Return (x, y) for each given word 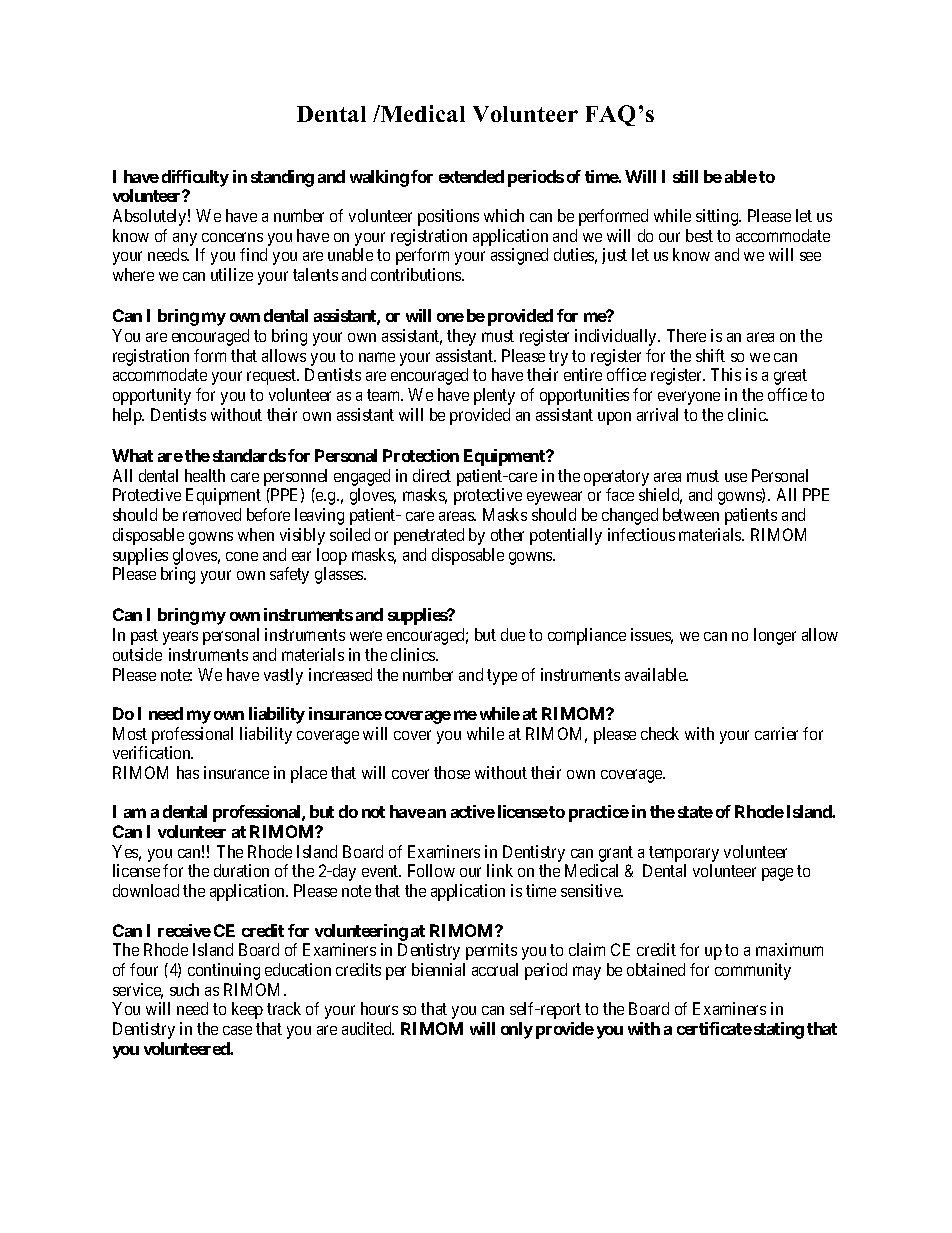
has (188, 772)
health (205, 475)
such (184, 989)
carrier (776, 733)
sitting (718, 217)
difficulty (195, 178)
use (736, 477)
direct (432, 475)
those (452, 772)
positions (448, 217)
